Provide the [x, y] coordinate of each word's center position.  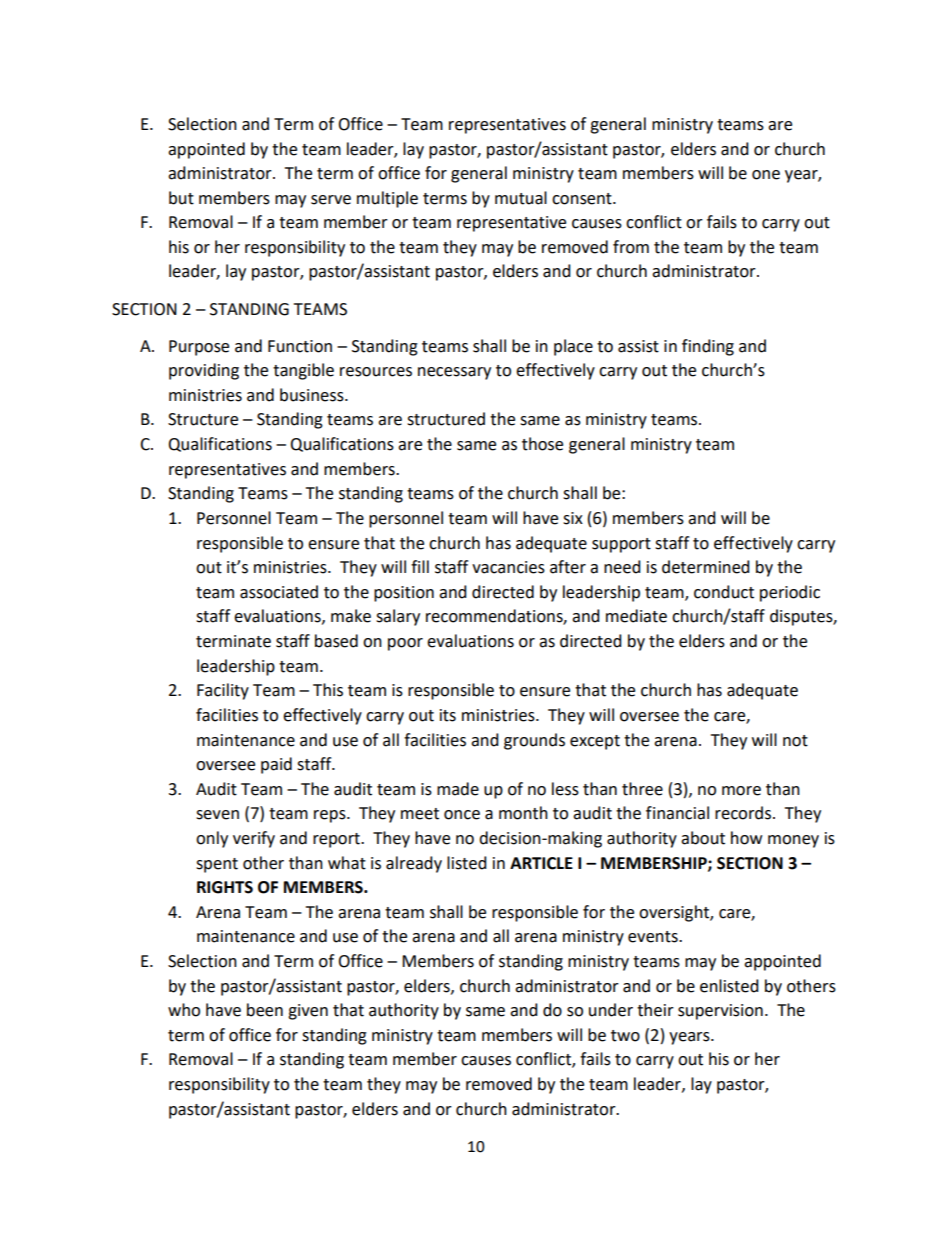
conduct [724, 592]
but [181, 198]
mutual [521, 198]
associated [279, 592]
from [631, 247]
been [265, 1010]
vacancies [508, 567]
